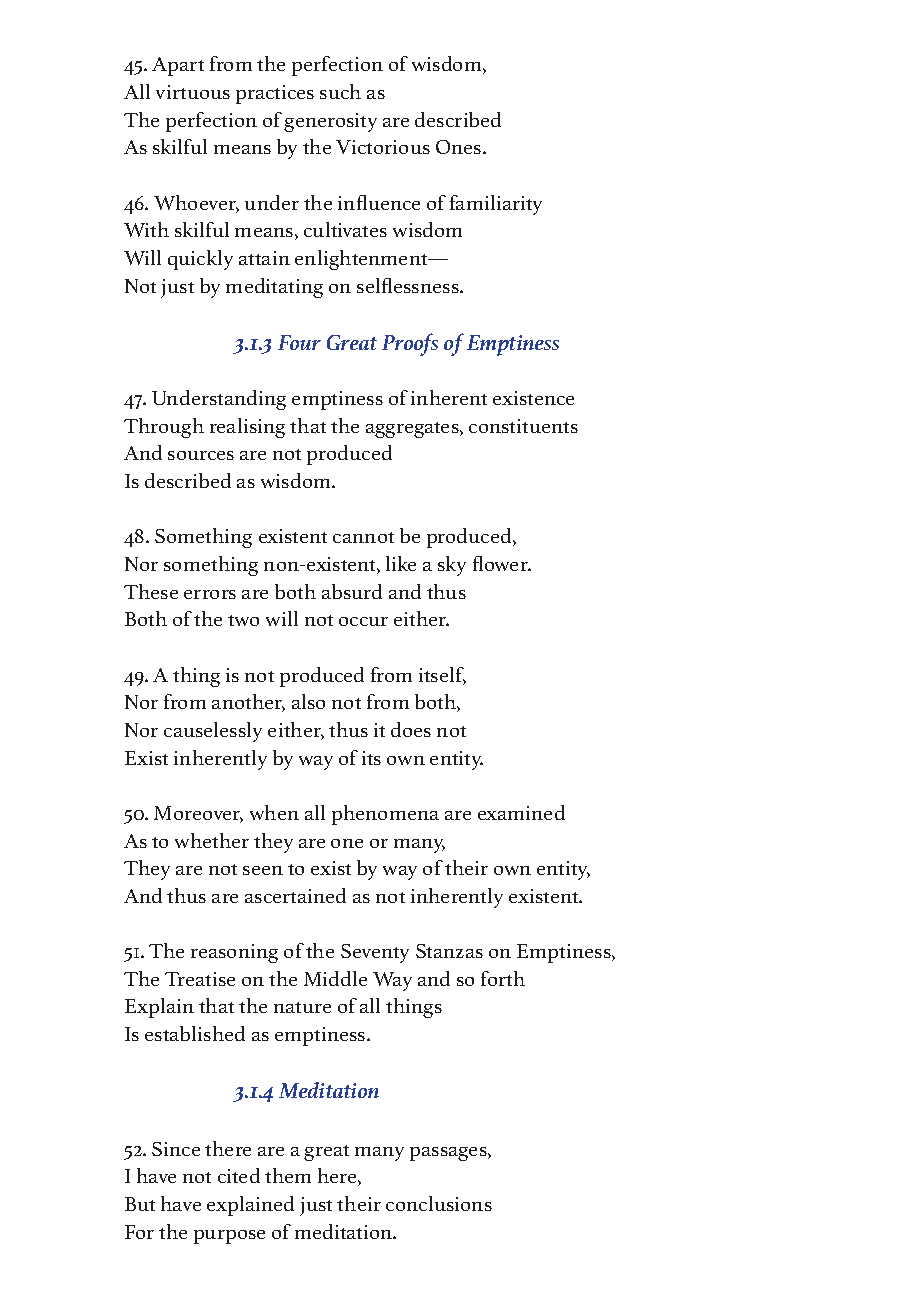 This document has width=924, height=1308. What do you see at coordinates (176, 1149) in the document?
I see `Since` at bounding box center [176, 1149].
